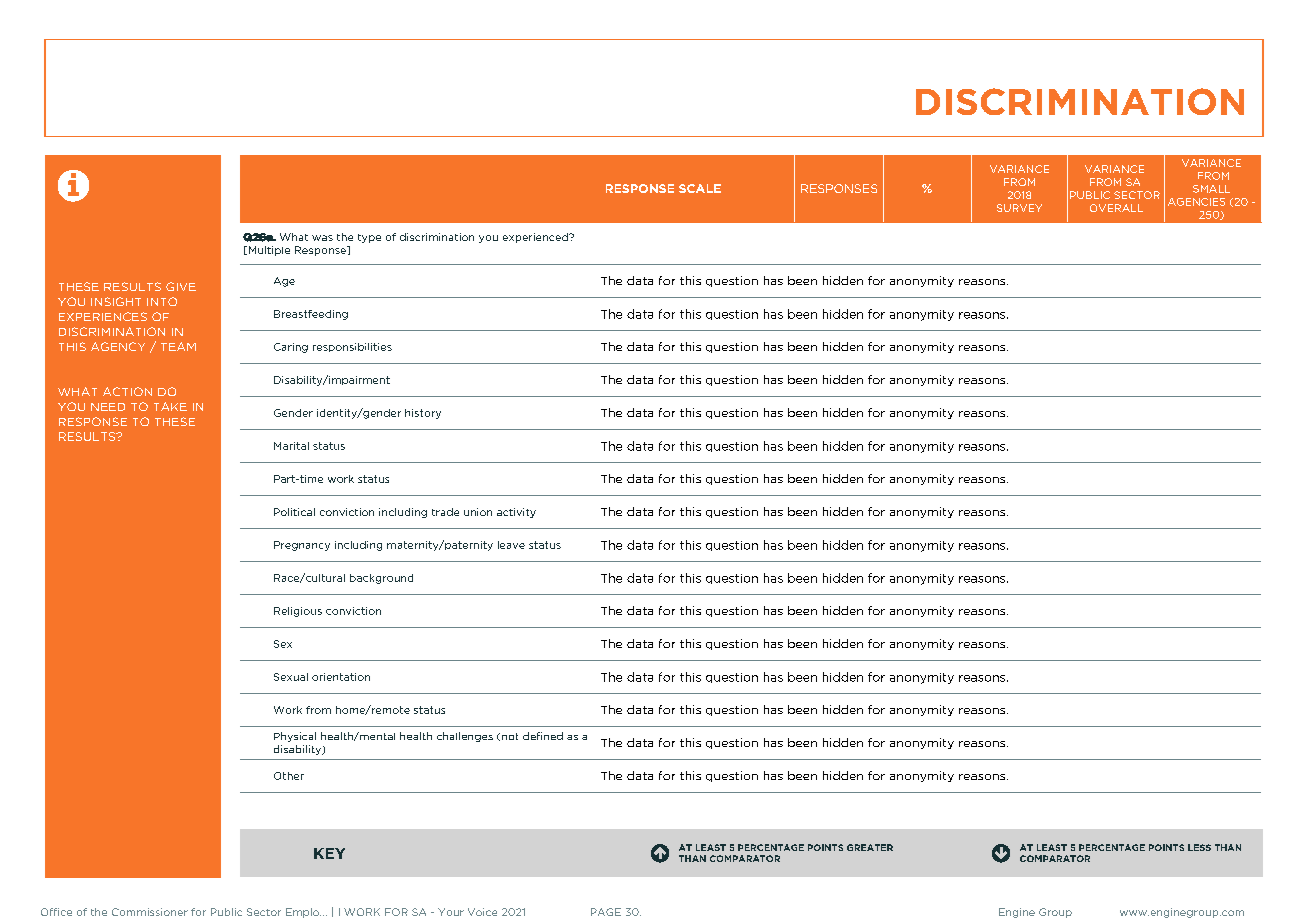 Image resolution: width=1308 pixels, height=924 pixels. Describe the element at coordinates (700, 188) in the screenshot. I see `SCALE` at that location.
